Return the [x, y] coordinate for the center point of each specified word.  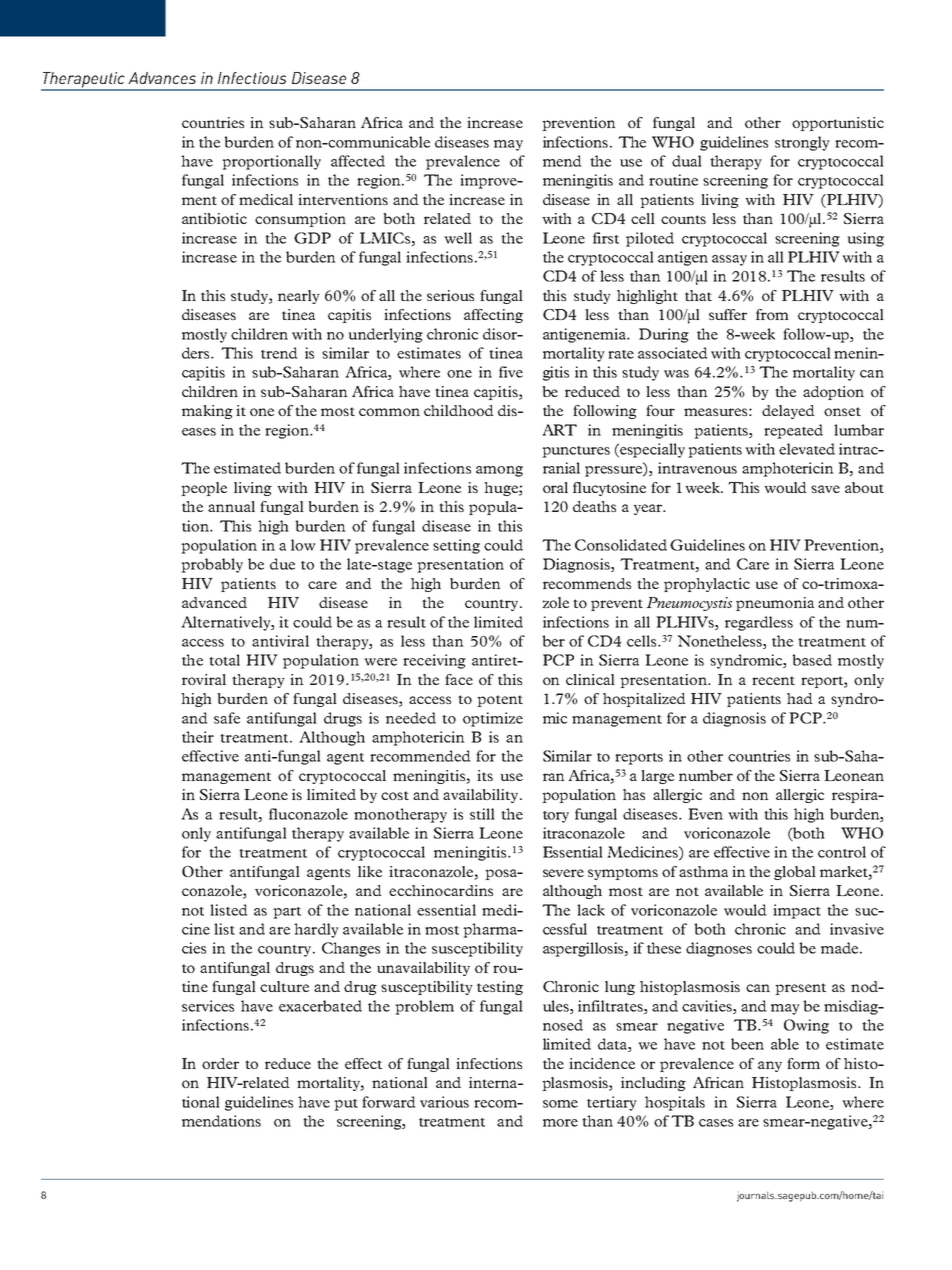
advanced [214, 602]
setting [456, 546]
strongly [802, 143]
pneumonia [775, 604]
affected [358, 161]
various [444, 1102]
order [220, 1063]
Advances [162, 78]
